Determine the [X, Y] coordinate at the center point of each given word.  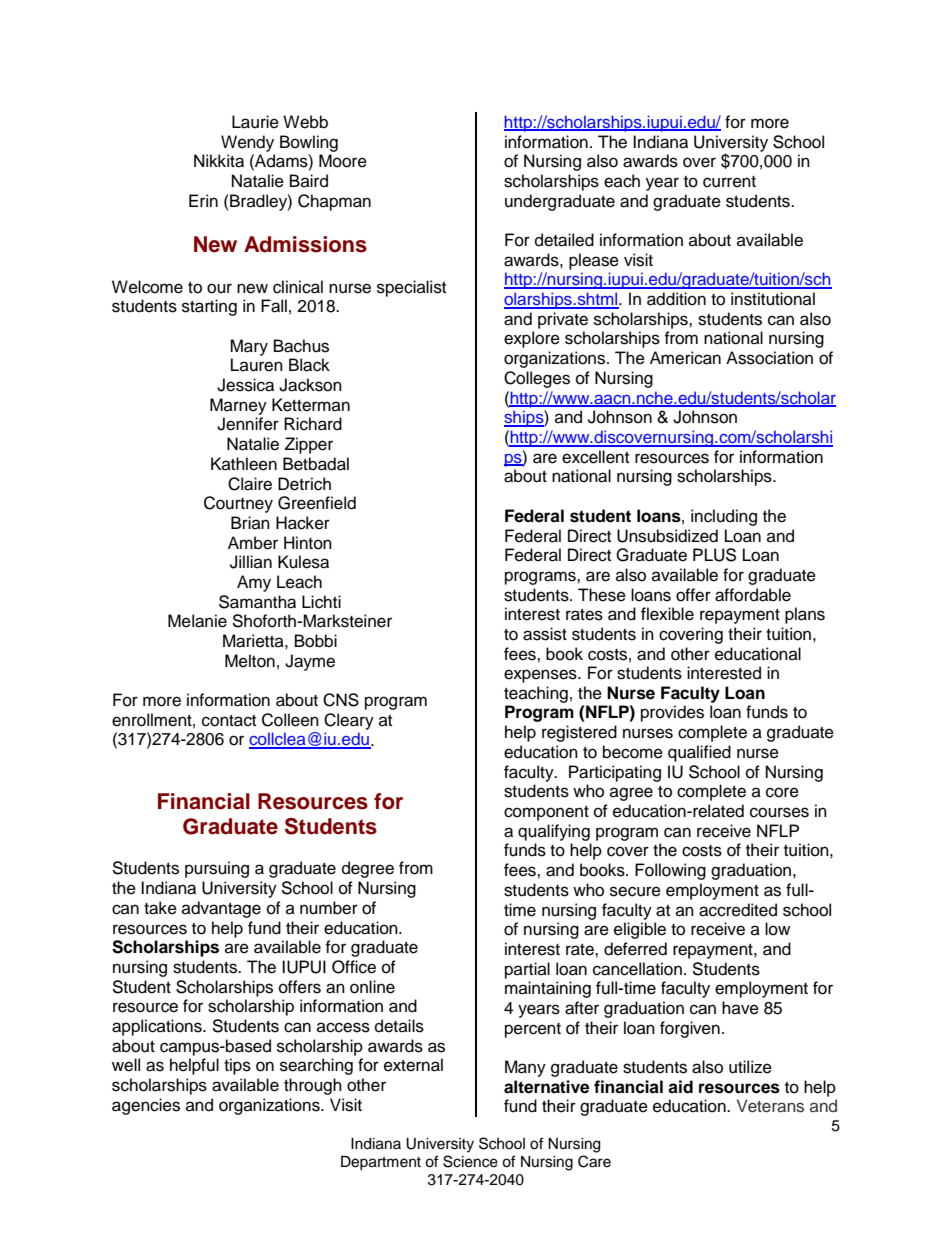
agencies [146, 1106]
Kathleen [244, 464]
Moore [343, 161]
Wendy [247, 143]
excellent [595, 457]
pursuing [217, 869]
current [729, 182]
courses [779, 812]
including [724, 517]
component [546, 813]
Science [470, 1161]
